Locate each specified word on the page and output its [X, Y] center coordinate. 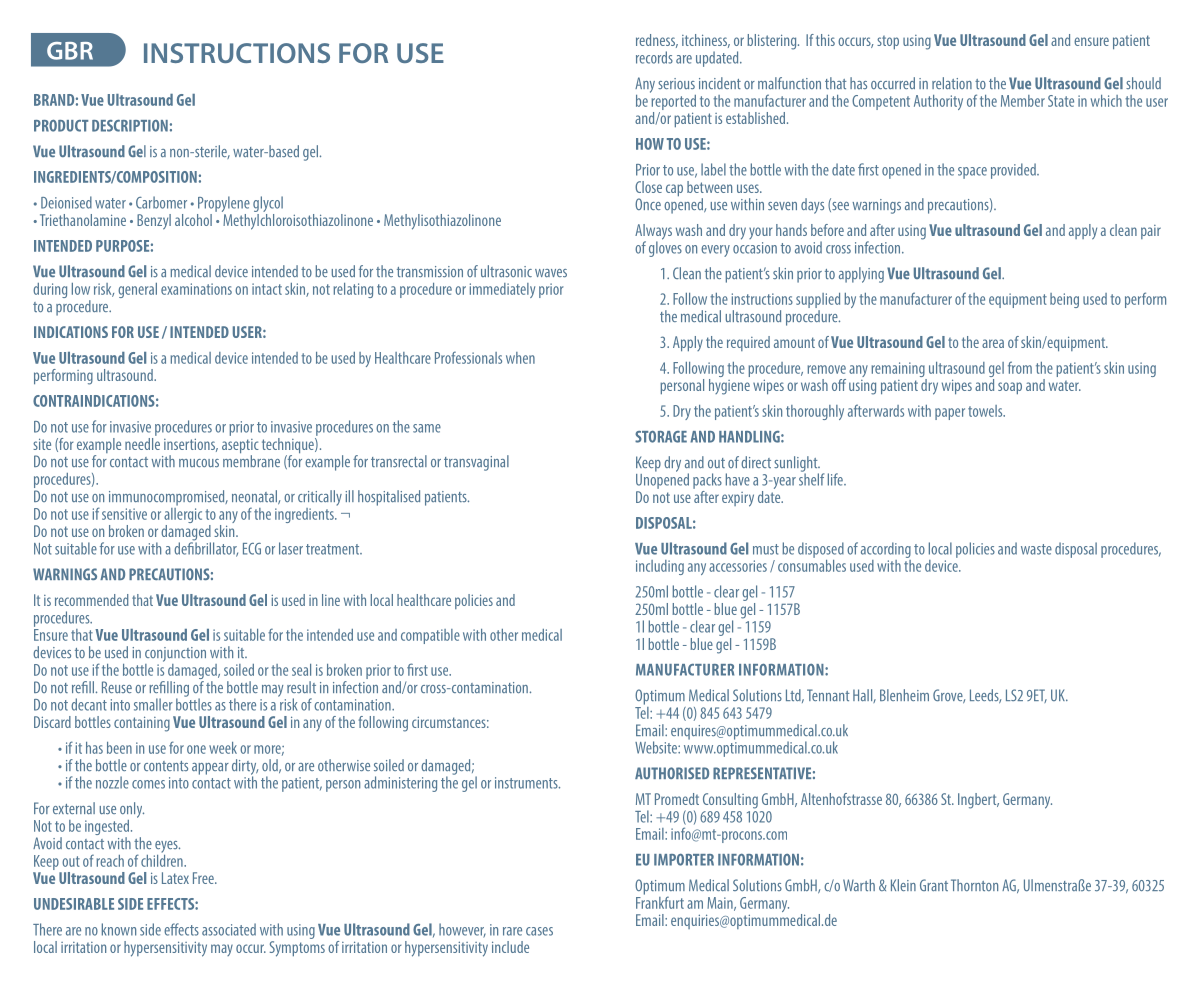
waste [1036, 549]
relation [952, 83]
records [654, 57]
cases [539, 931]
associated [229, 929]
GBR [70, 51]
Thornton [974, 885]
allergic [183, 515]
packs [707, 481]
